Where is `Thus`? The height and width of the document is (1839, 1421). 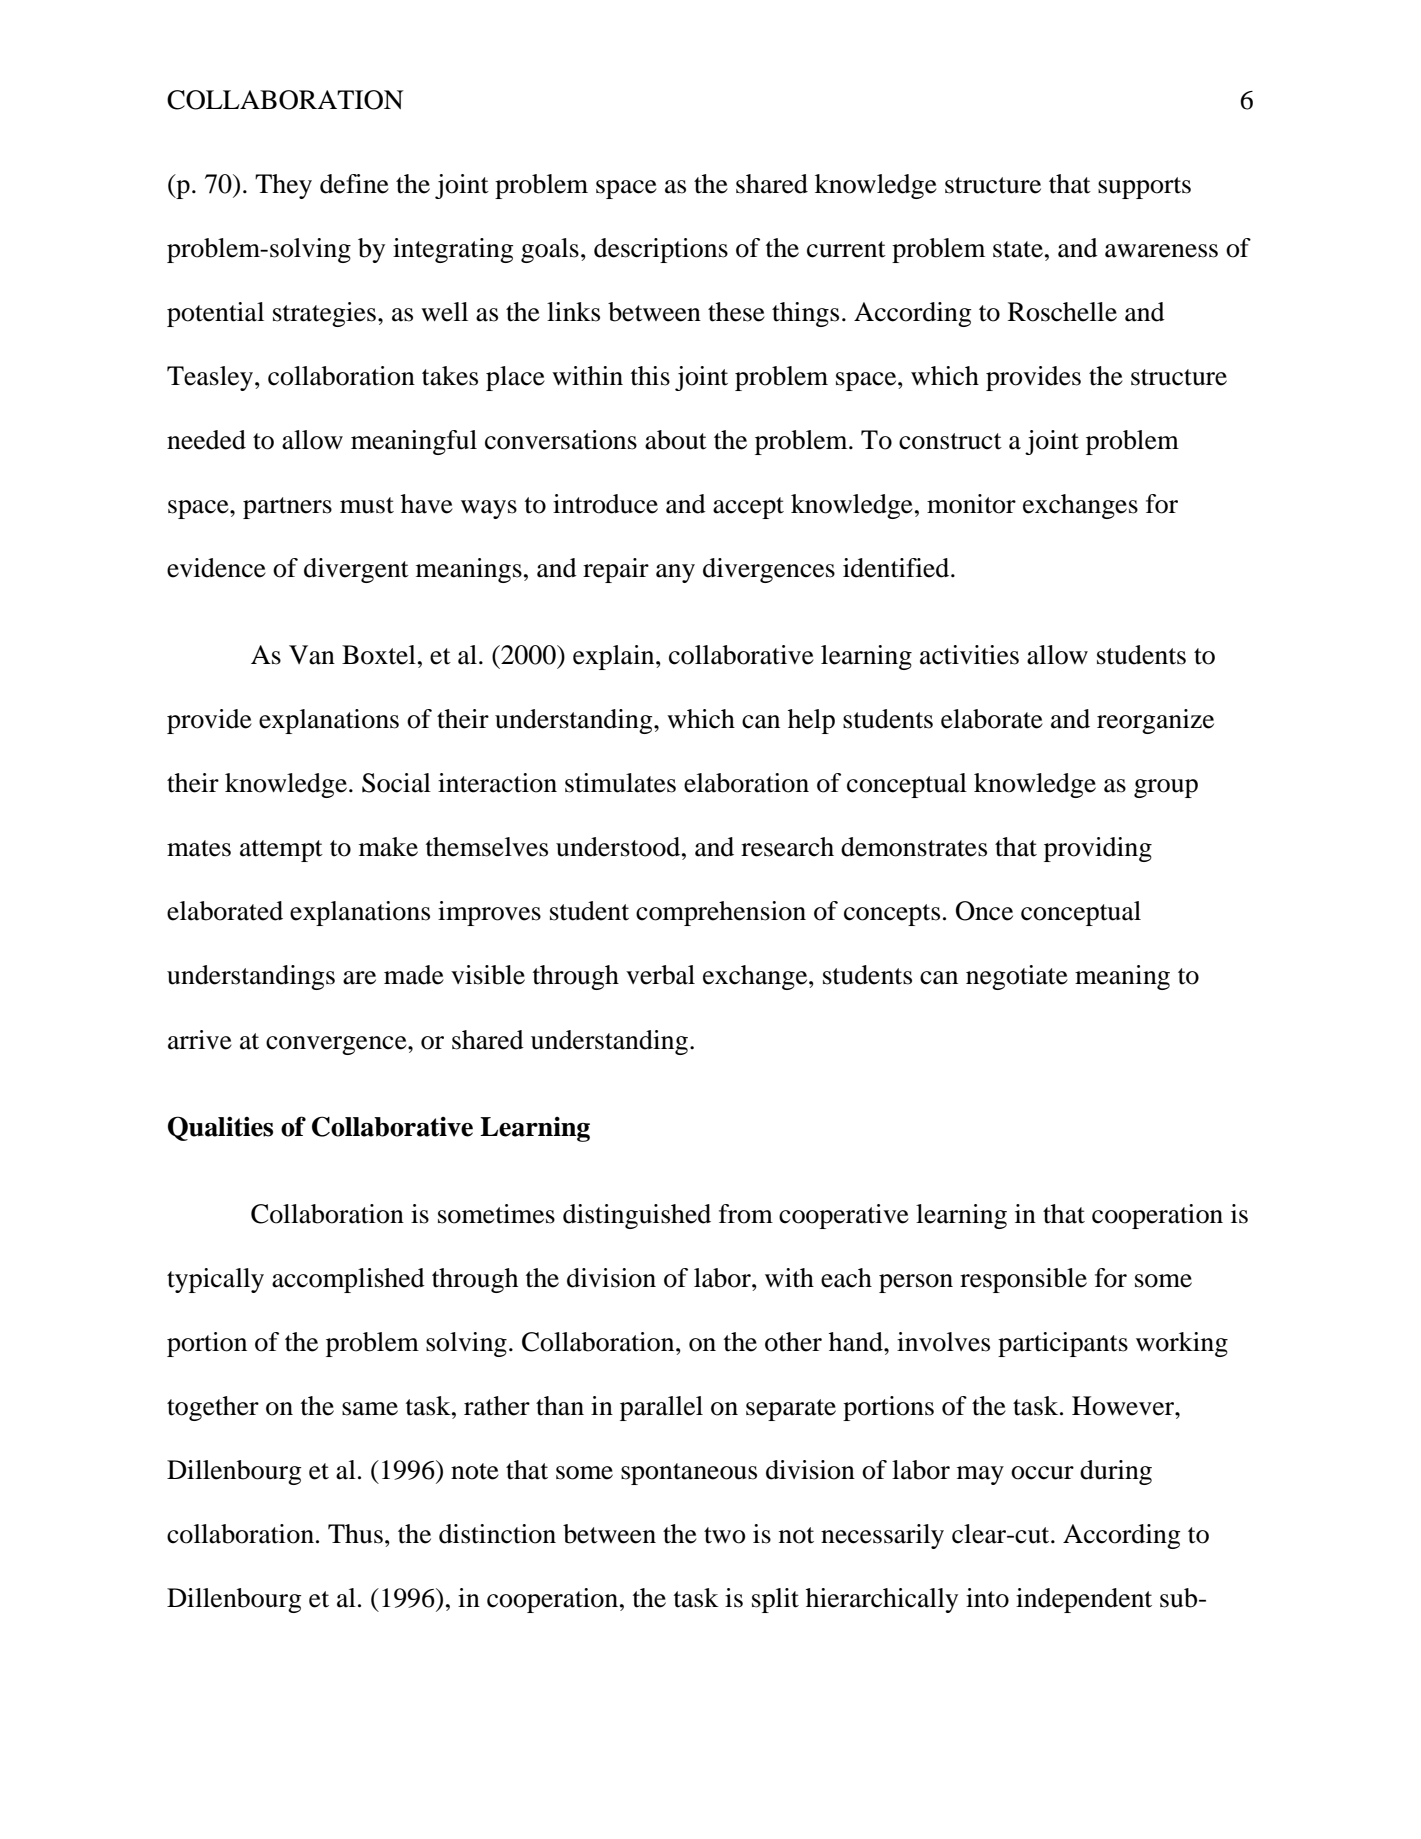 Thus is located at coordinates (355, 1534).
